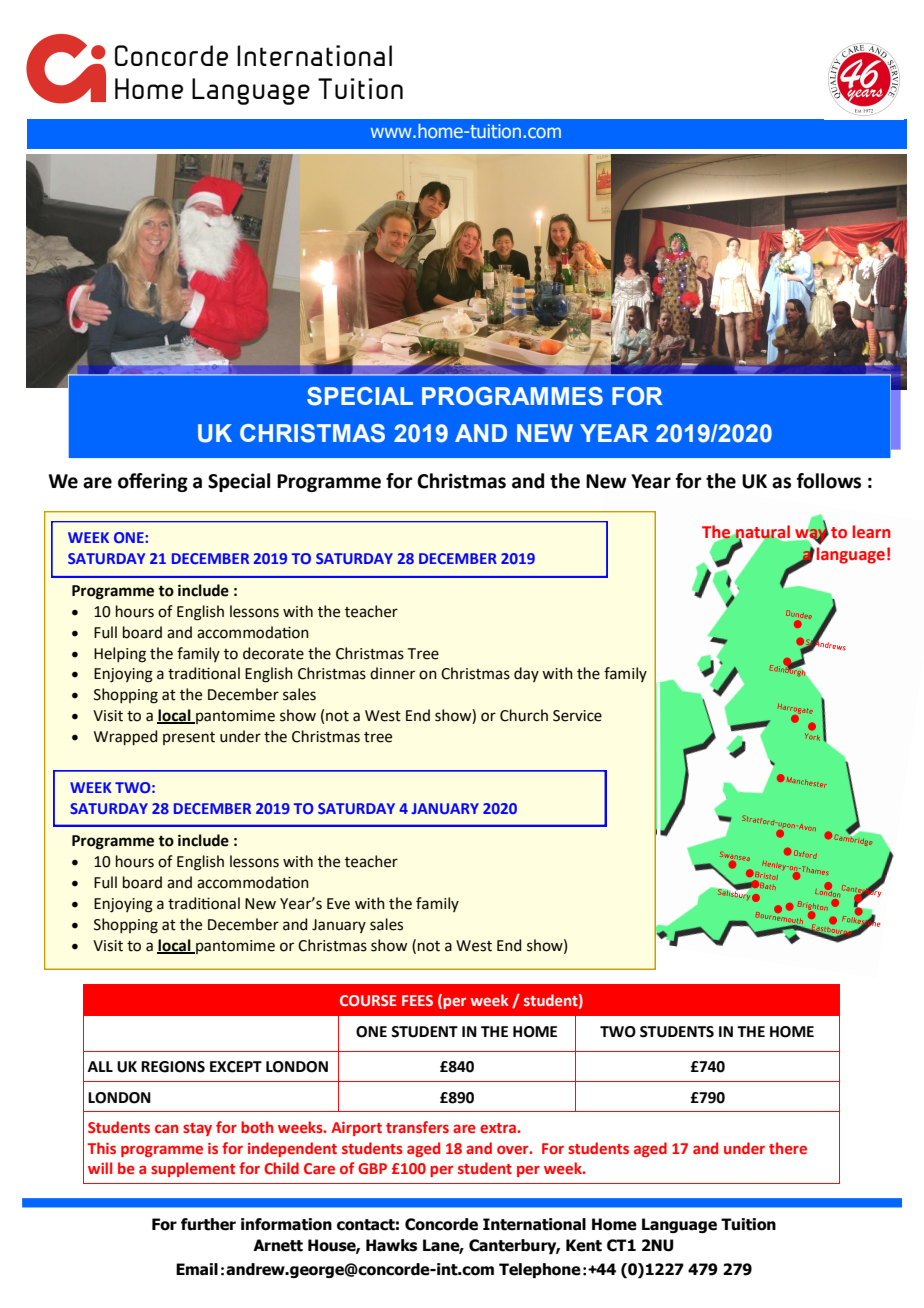 Image resolution: width=924 pixels, height=1308 pixels. Describe the element at coordinates (524, 715) in the image. I see `Church` at that location.
